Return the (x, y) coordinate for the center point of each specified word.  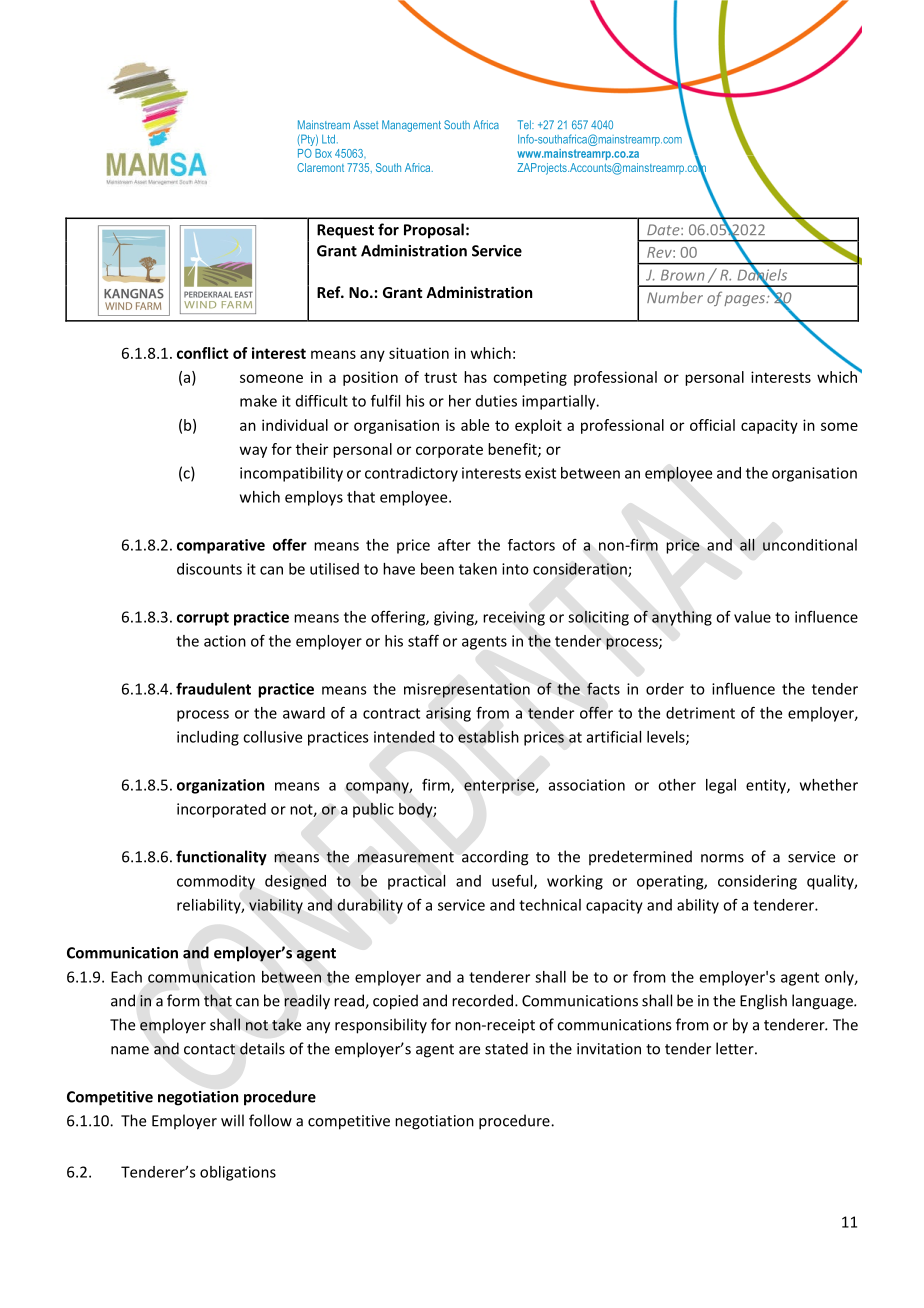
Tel (525, 124)
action (225, 641)
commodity (216, 882)
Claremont (320, 167)
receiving (514, 618)
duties (496, 401)
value (752, 617)
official (712, 425)
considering (757, 882)
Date (664, 230)
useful (513, 881)
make (258, 401)
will (232, 1120)
